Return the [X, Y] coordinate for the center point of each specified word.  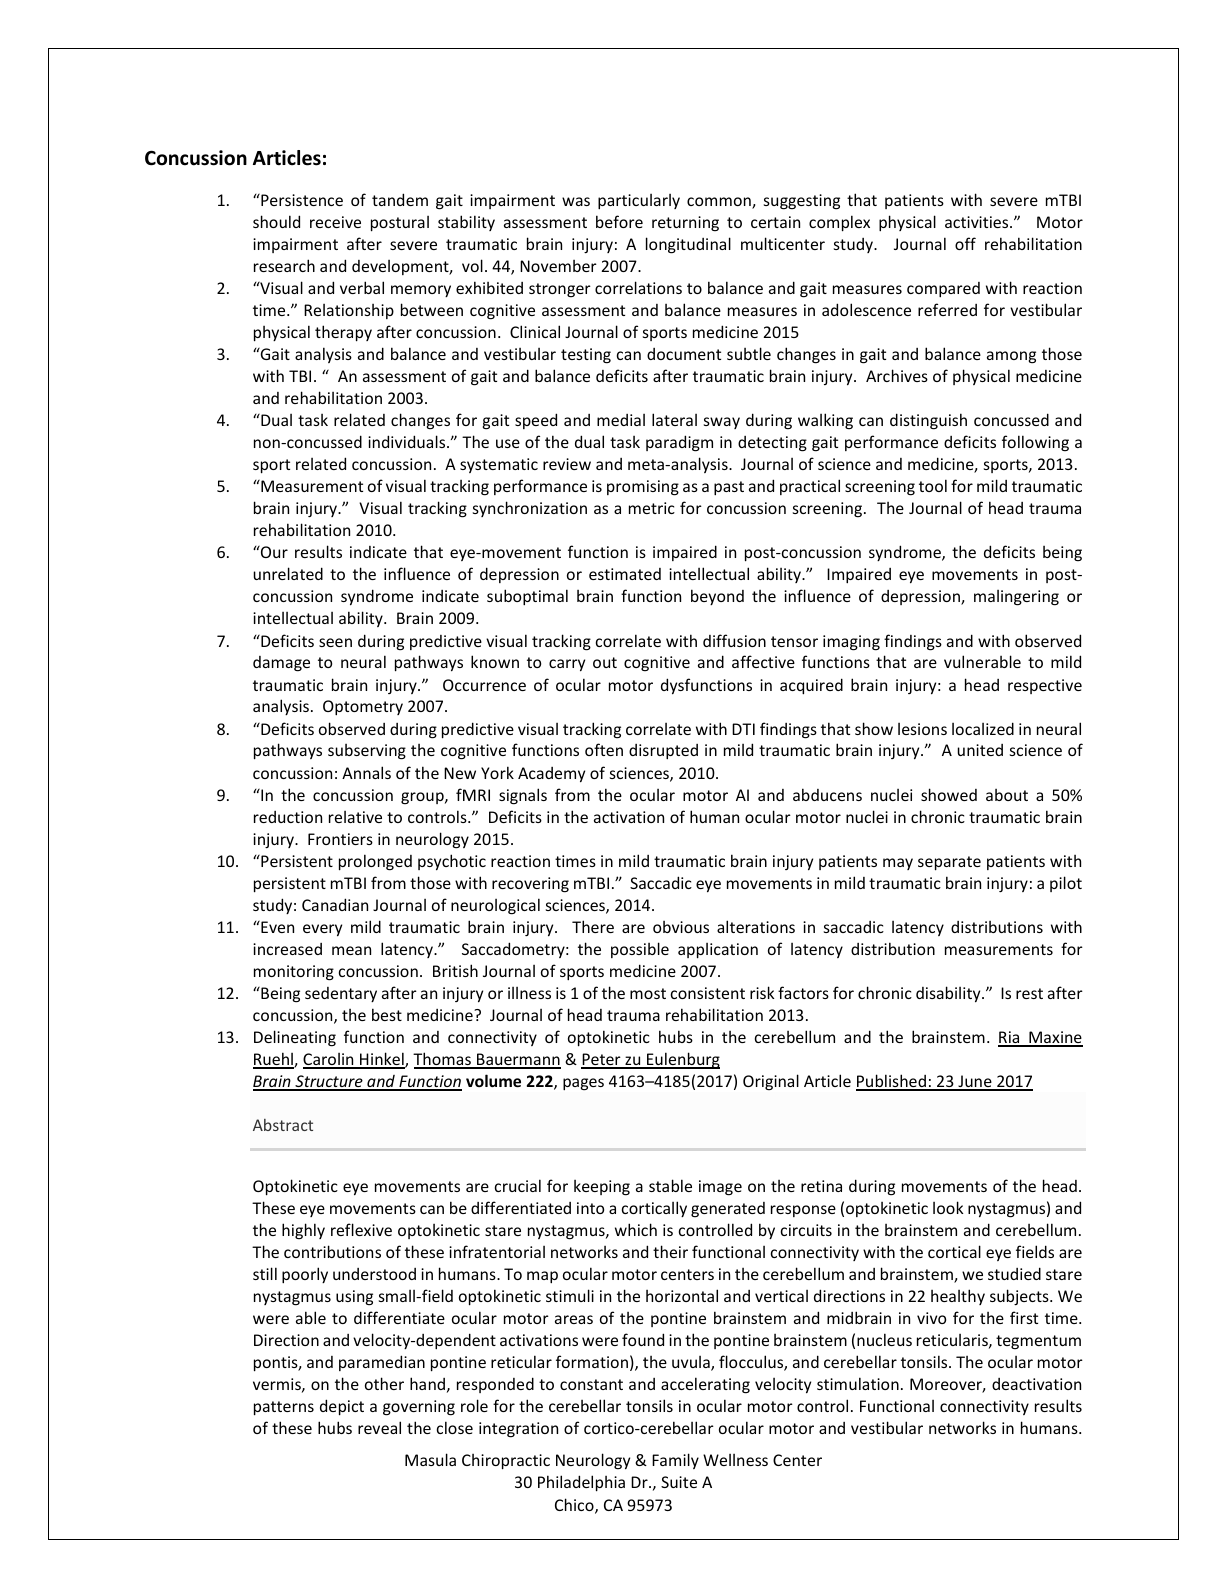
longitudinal [688, 245]
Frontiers [340, 839]
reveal [379, 1427]
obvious [681, 927]
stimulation [858, 1383]
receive [335, 222]
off [965, 243]
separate [949, 863]
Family [675, 1461]
